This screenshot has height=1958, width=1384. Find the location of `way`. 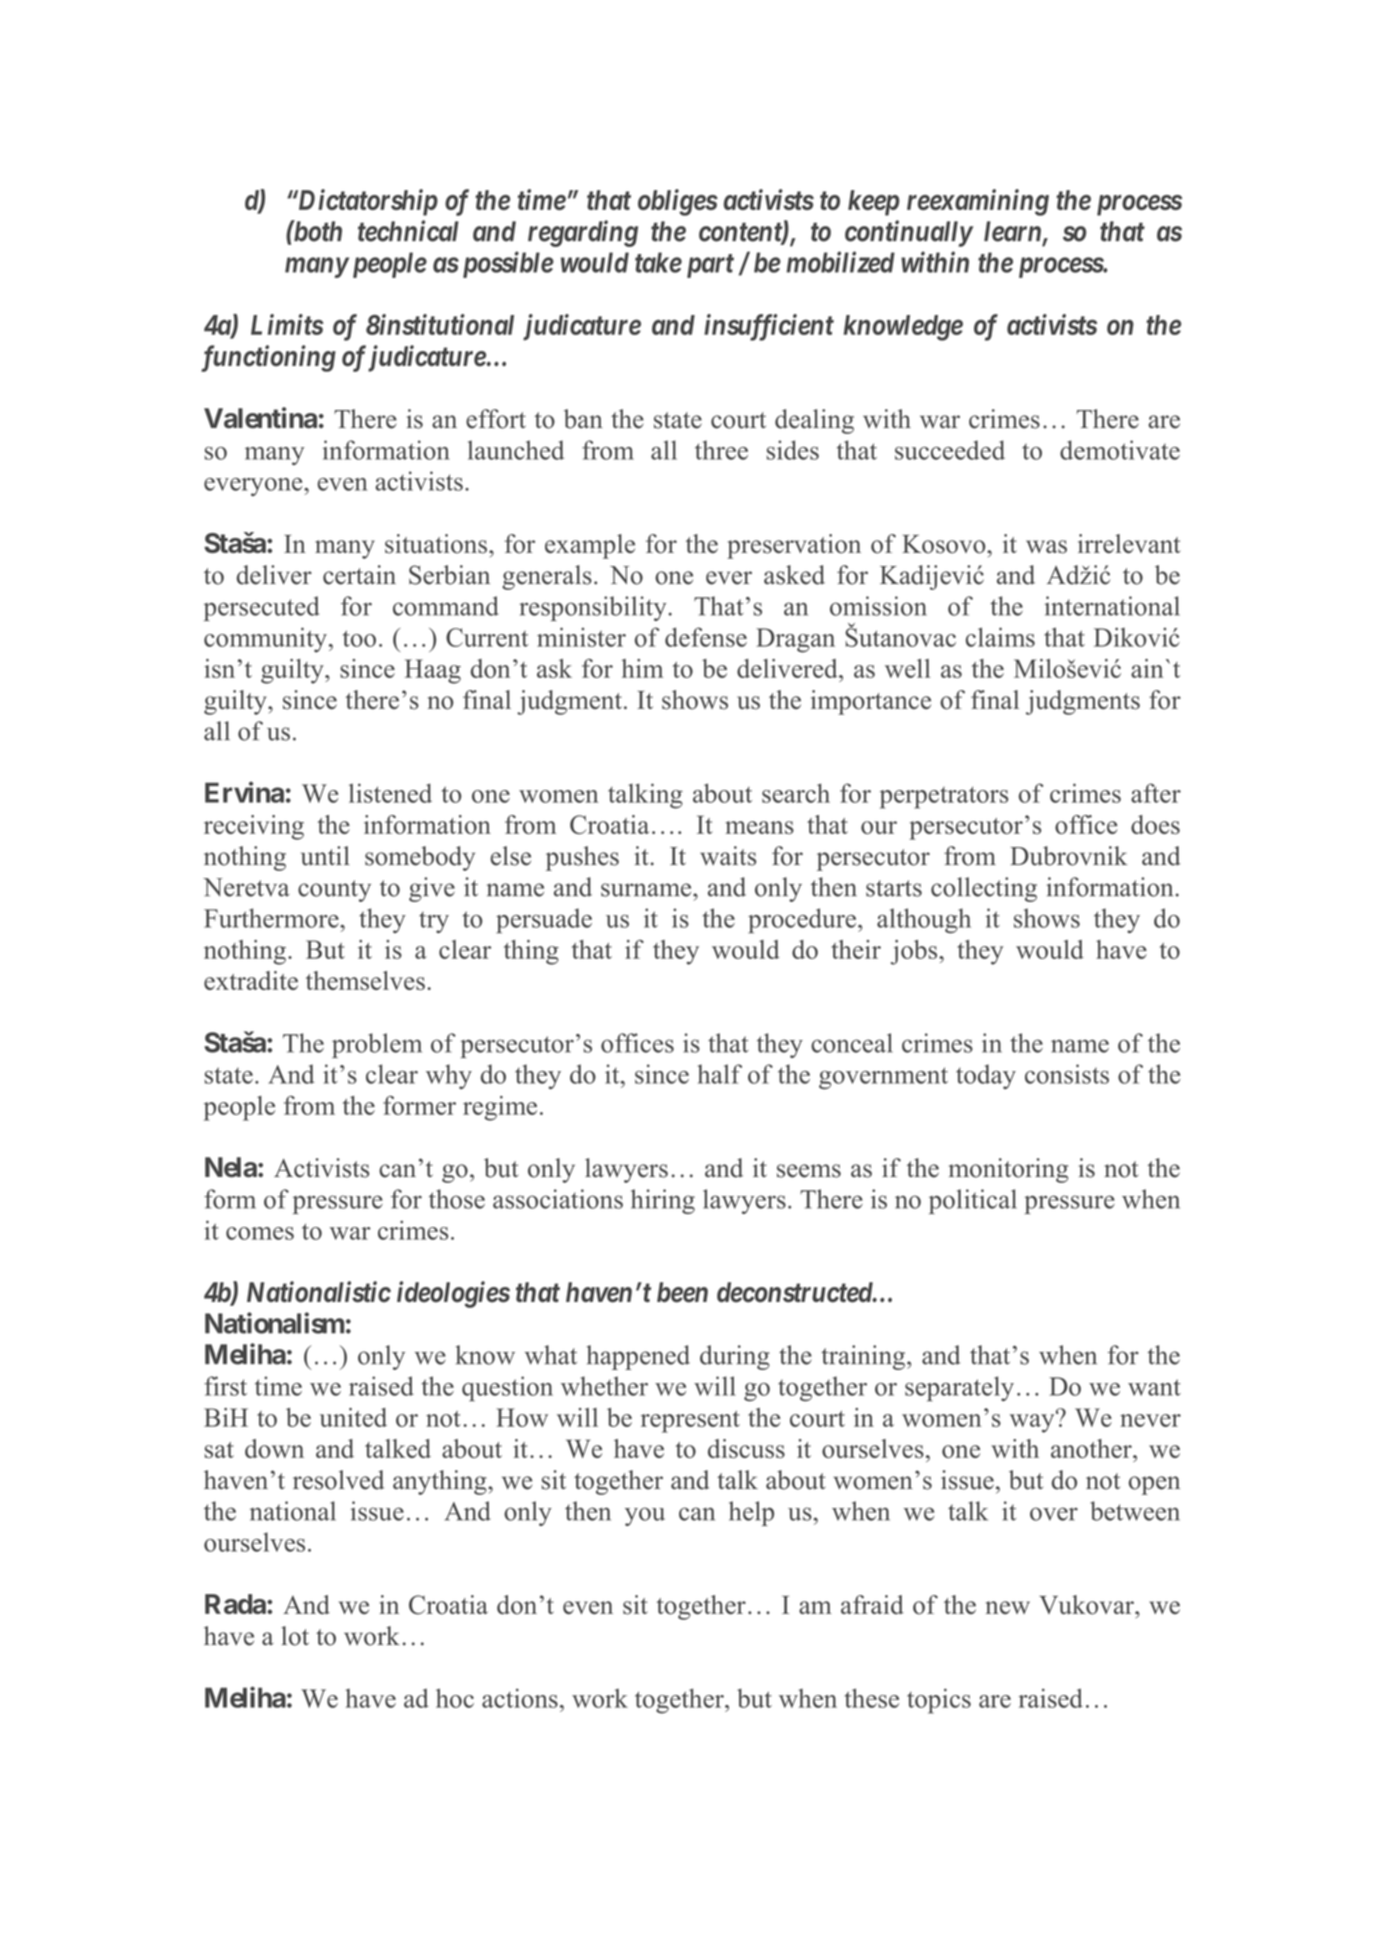

way is located at coordinates (1033, 1422).
